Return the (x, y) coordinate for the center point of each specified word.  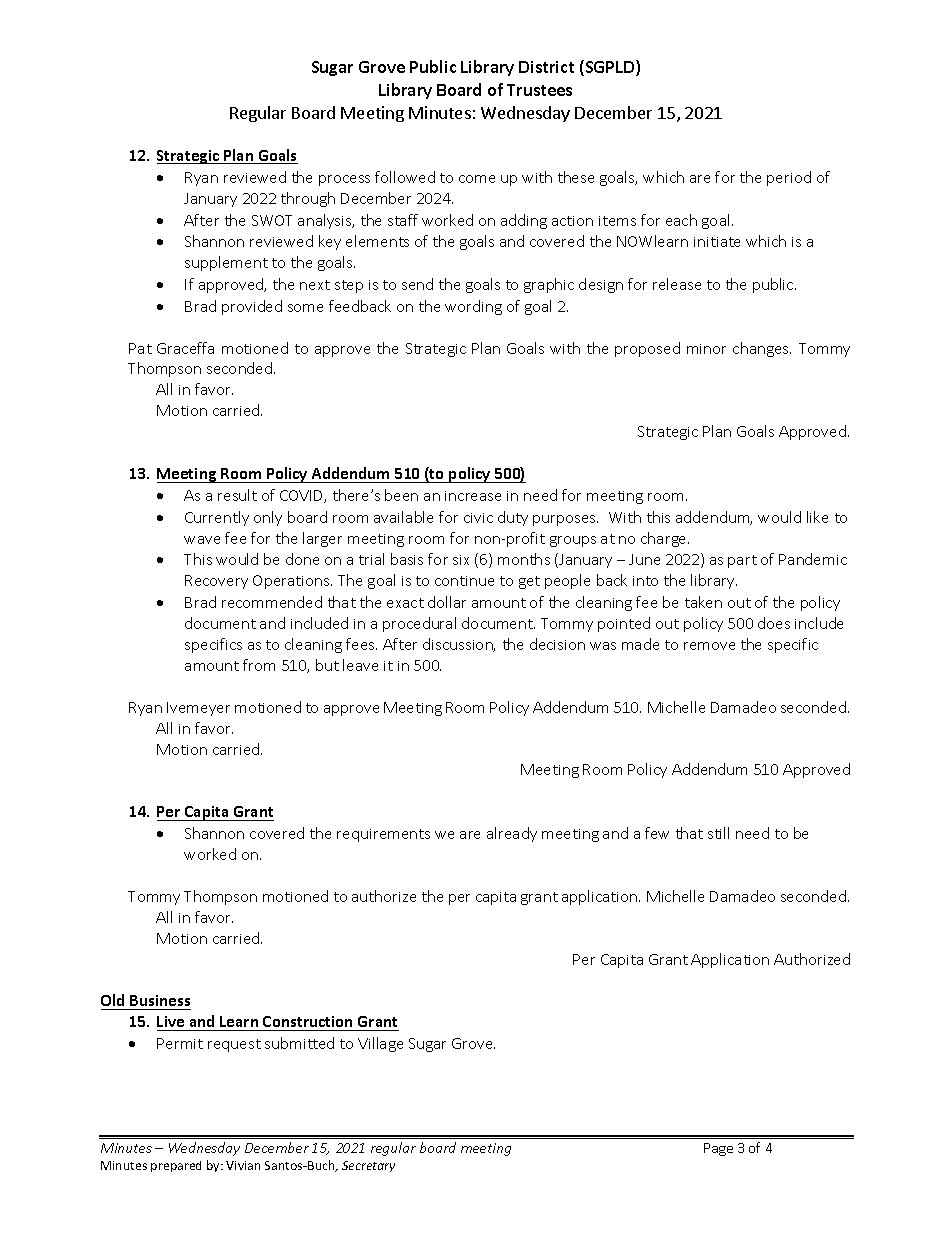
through (308, 199)
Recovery (216, 582)
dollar (447, 602)
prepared (176, 1166)
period (789, 178)
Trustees (539, 90)
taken (703, 602)
